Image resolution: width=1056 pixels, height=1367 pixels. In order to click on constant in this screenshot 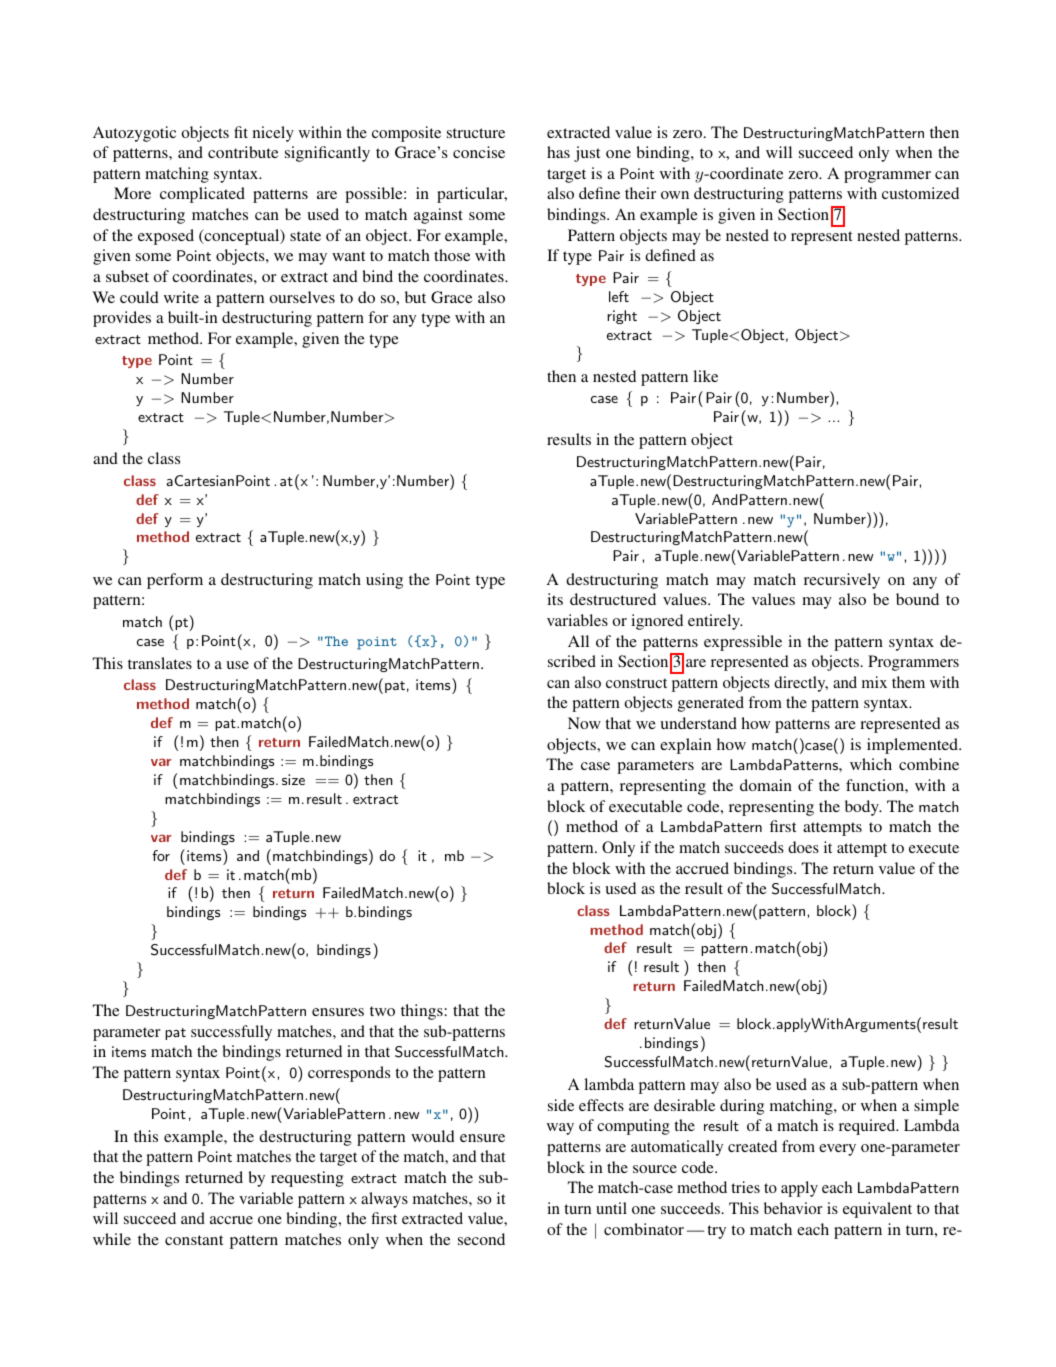, I will do `click(194, 1240)`.
